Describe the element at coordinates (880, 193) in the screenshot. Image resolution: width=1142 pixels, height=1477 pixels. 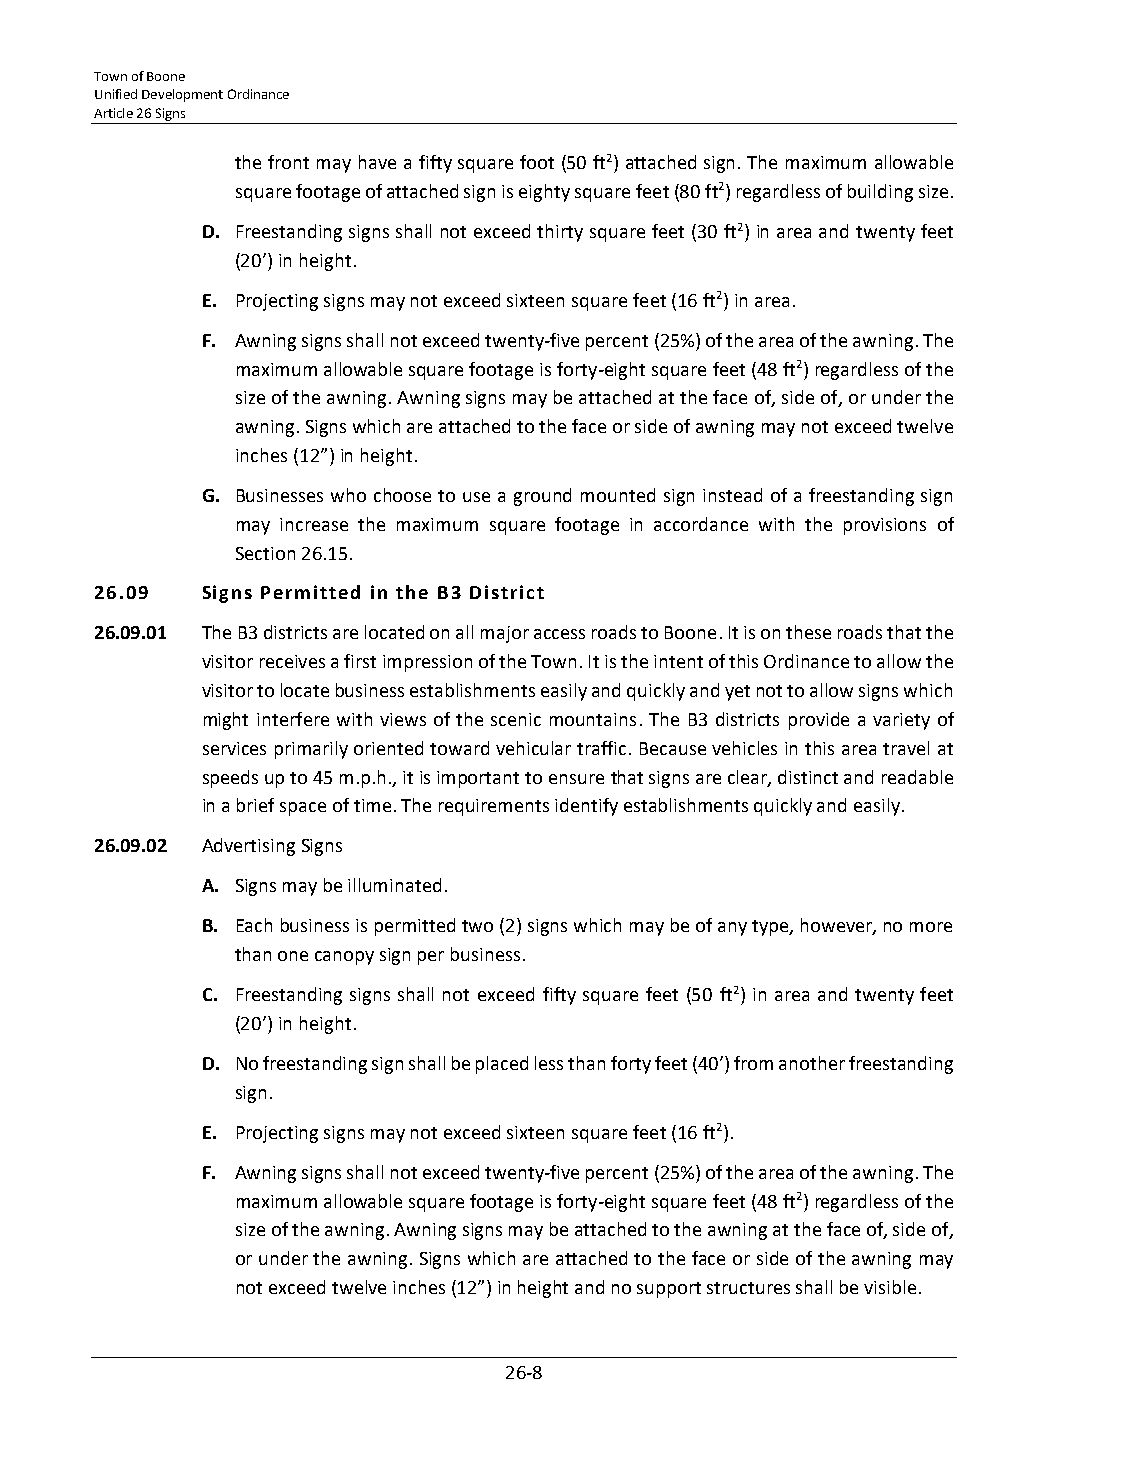
I see `building` at that location.
